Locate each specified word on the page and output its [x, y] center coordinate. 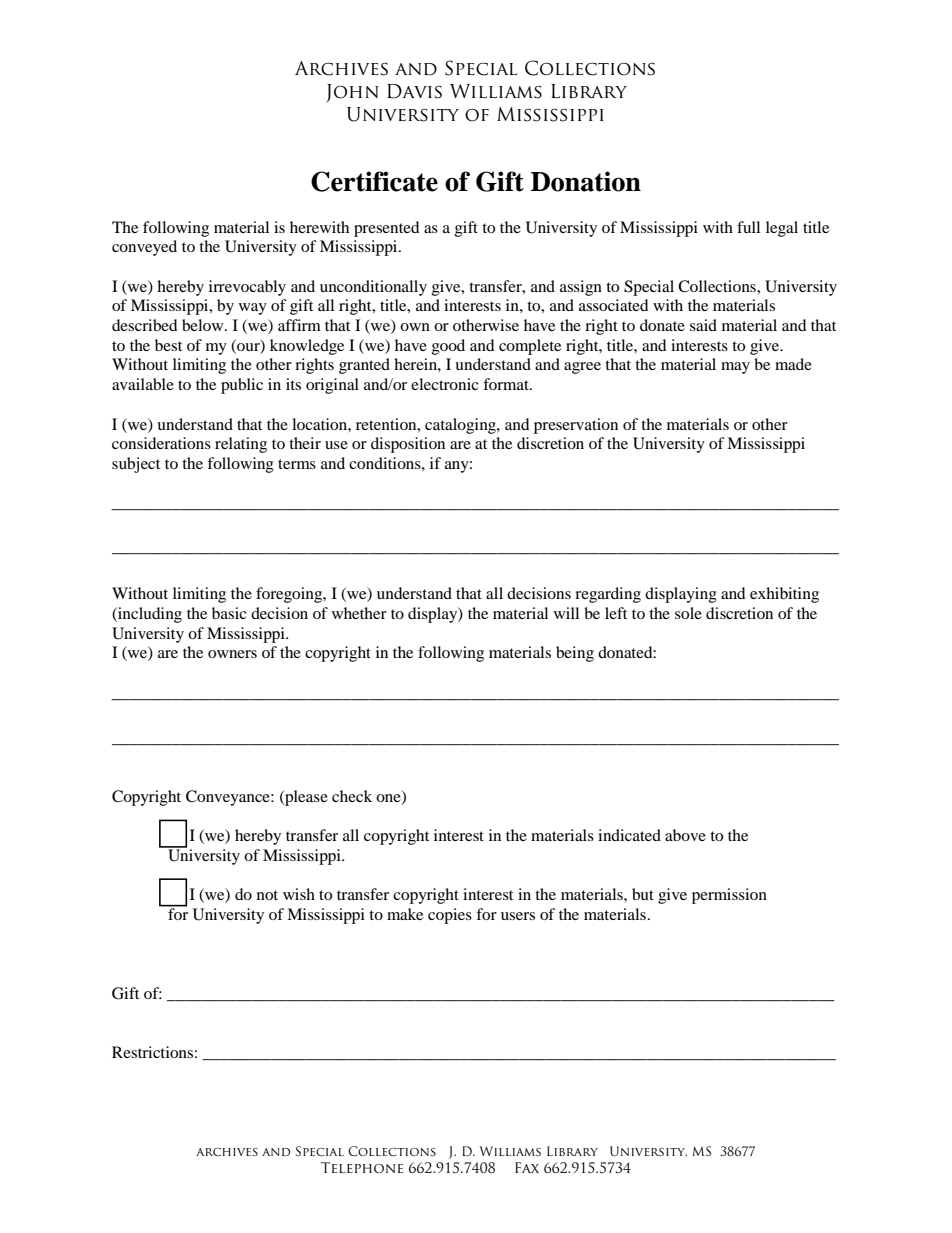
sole [688, 613]
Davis [414, 91]
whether [359, 613]
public [242, 386]
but [643, 894]
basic [229, 613]
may [735, 368]
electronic [445, 384]
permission [729, 896]
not [267, 895]
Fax [527, 1167]
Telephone [362, 1167]
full [748, 227]
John [352, 93]
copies [450, 916]
